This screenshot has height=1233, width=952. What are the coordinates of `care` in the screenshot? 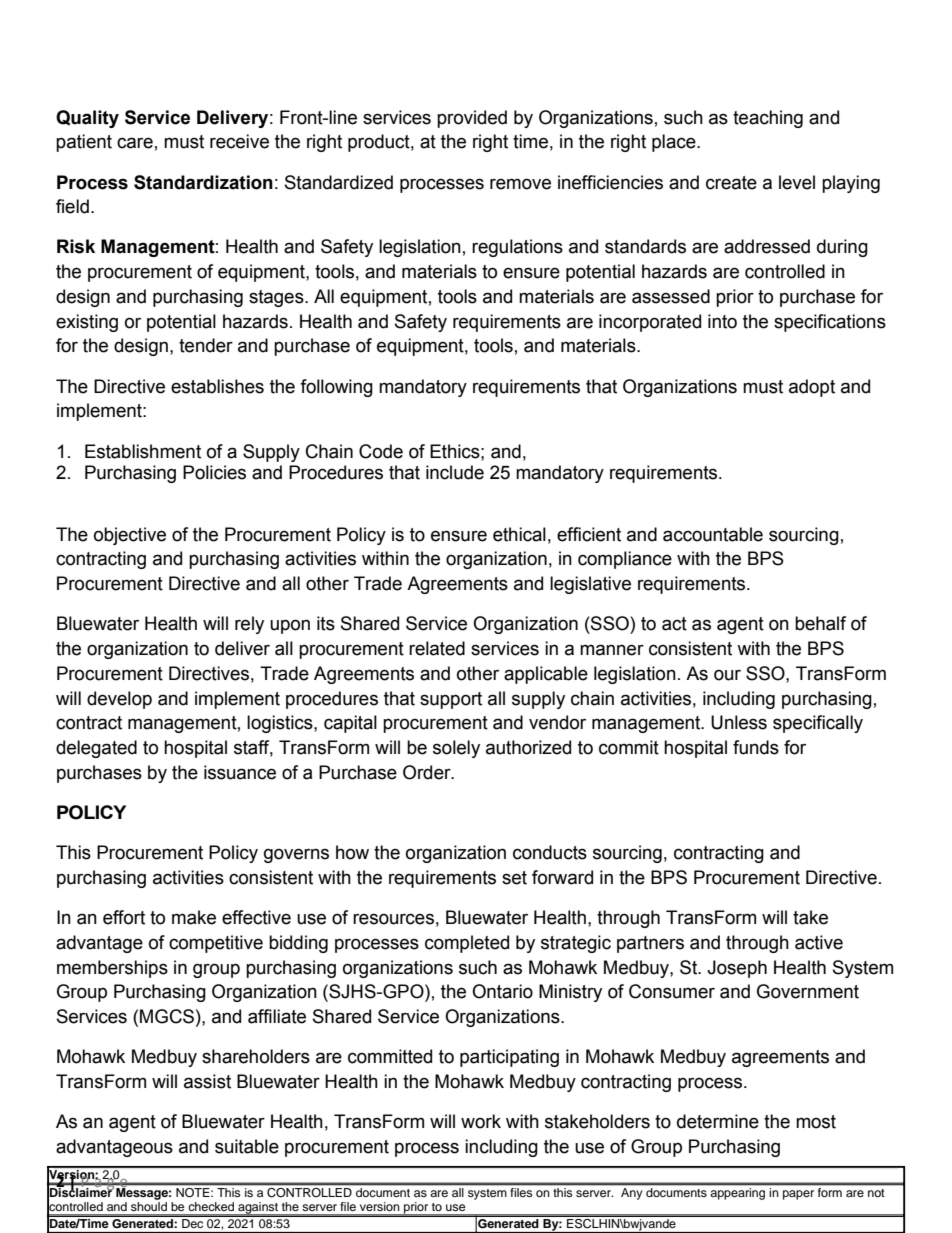 It's located at (135, 143).
